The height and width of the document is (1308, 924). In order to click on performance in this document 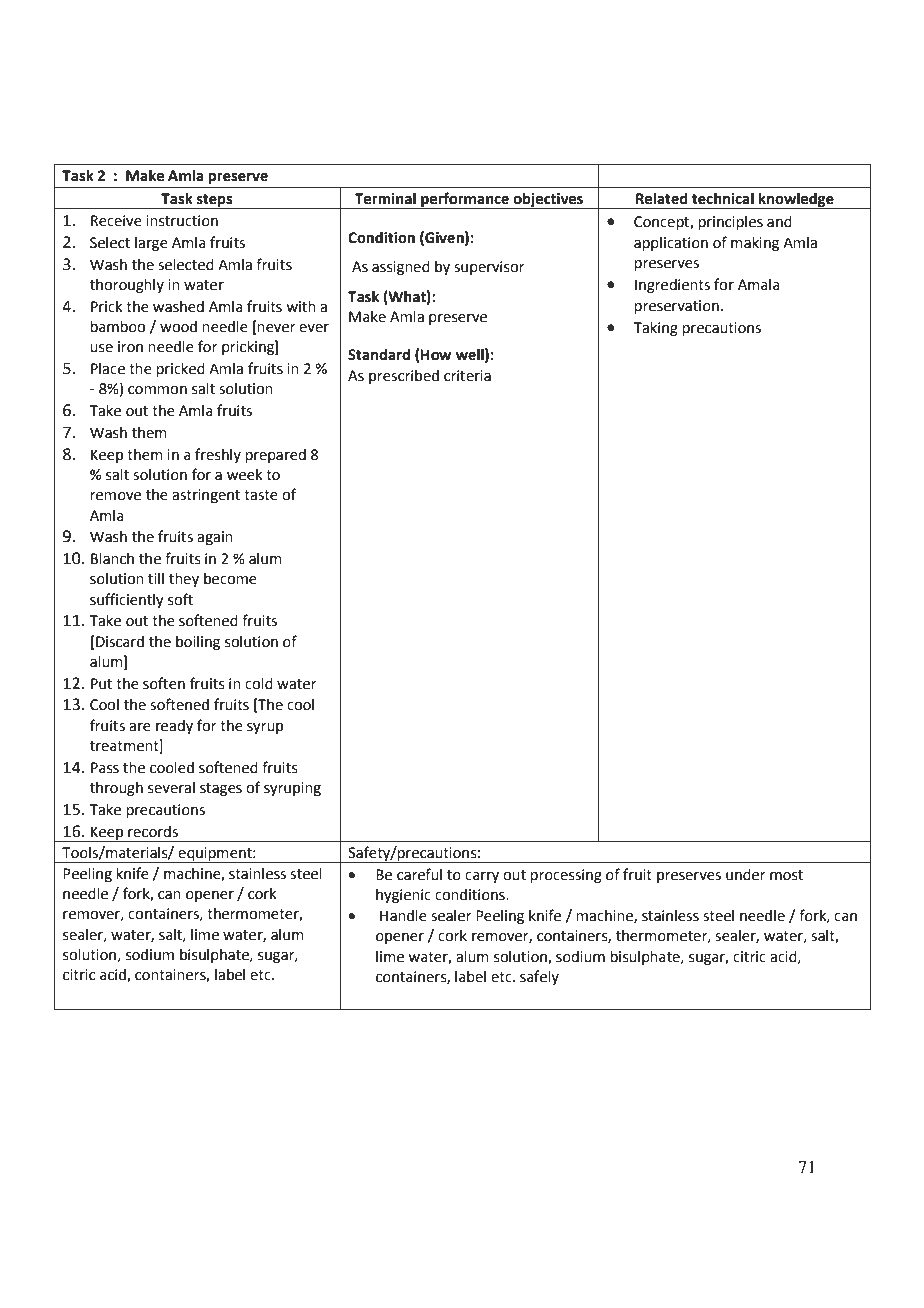, I will do `click(465, 200)`.
